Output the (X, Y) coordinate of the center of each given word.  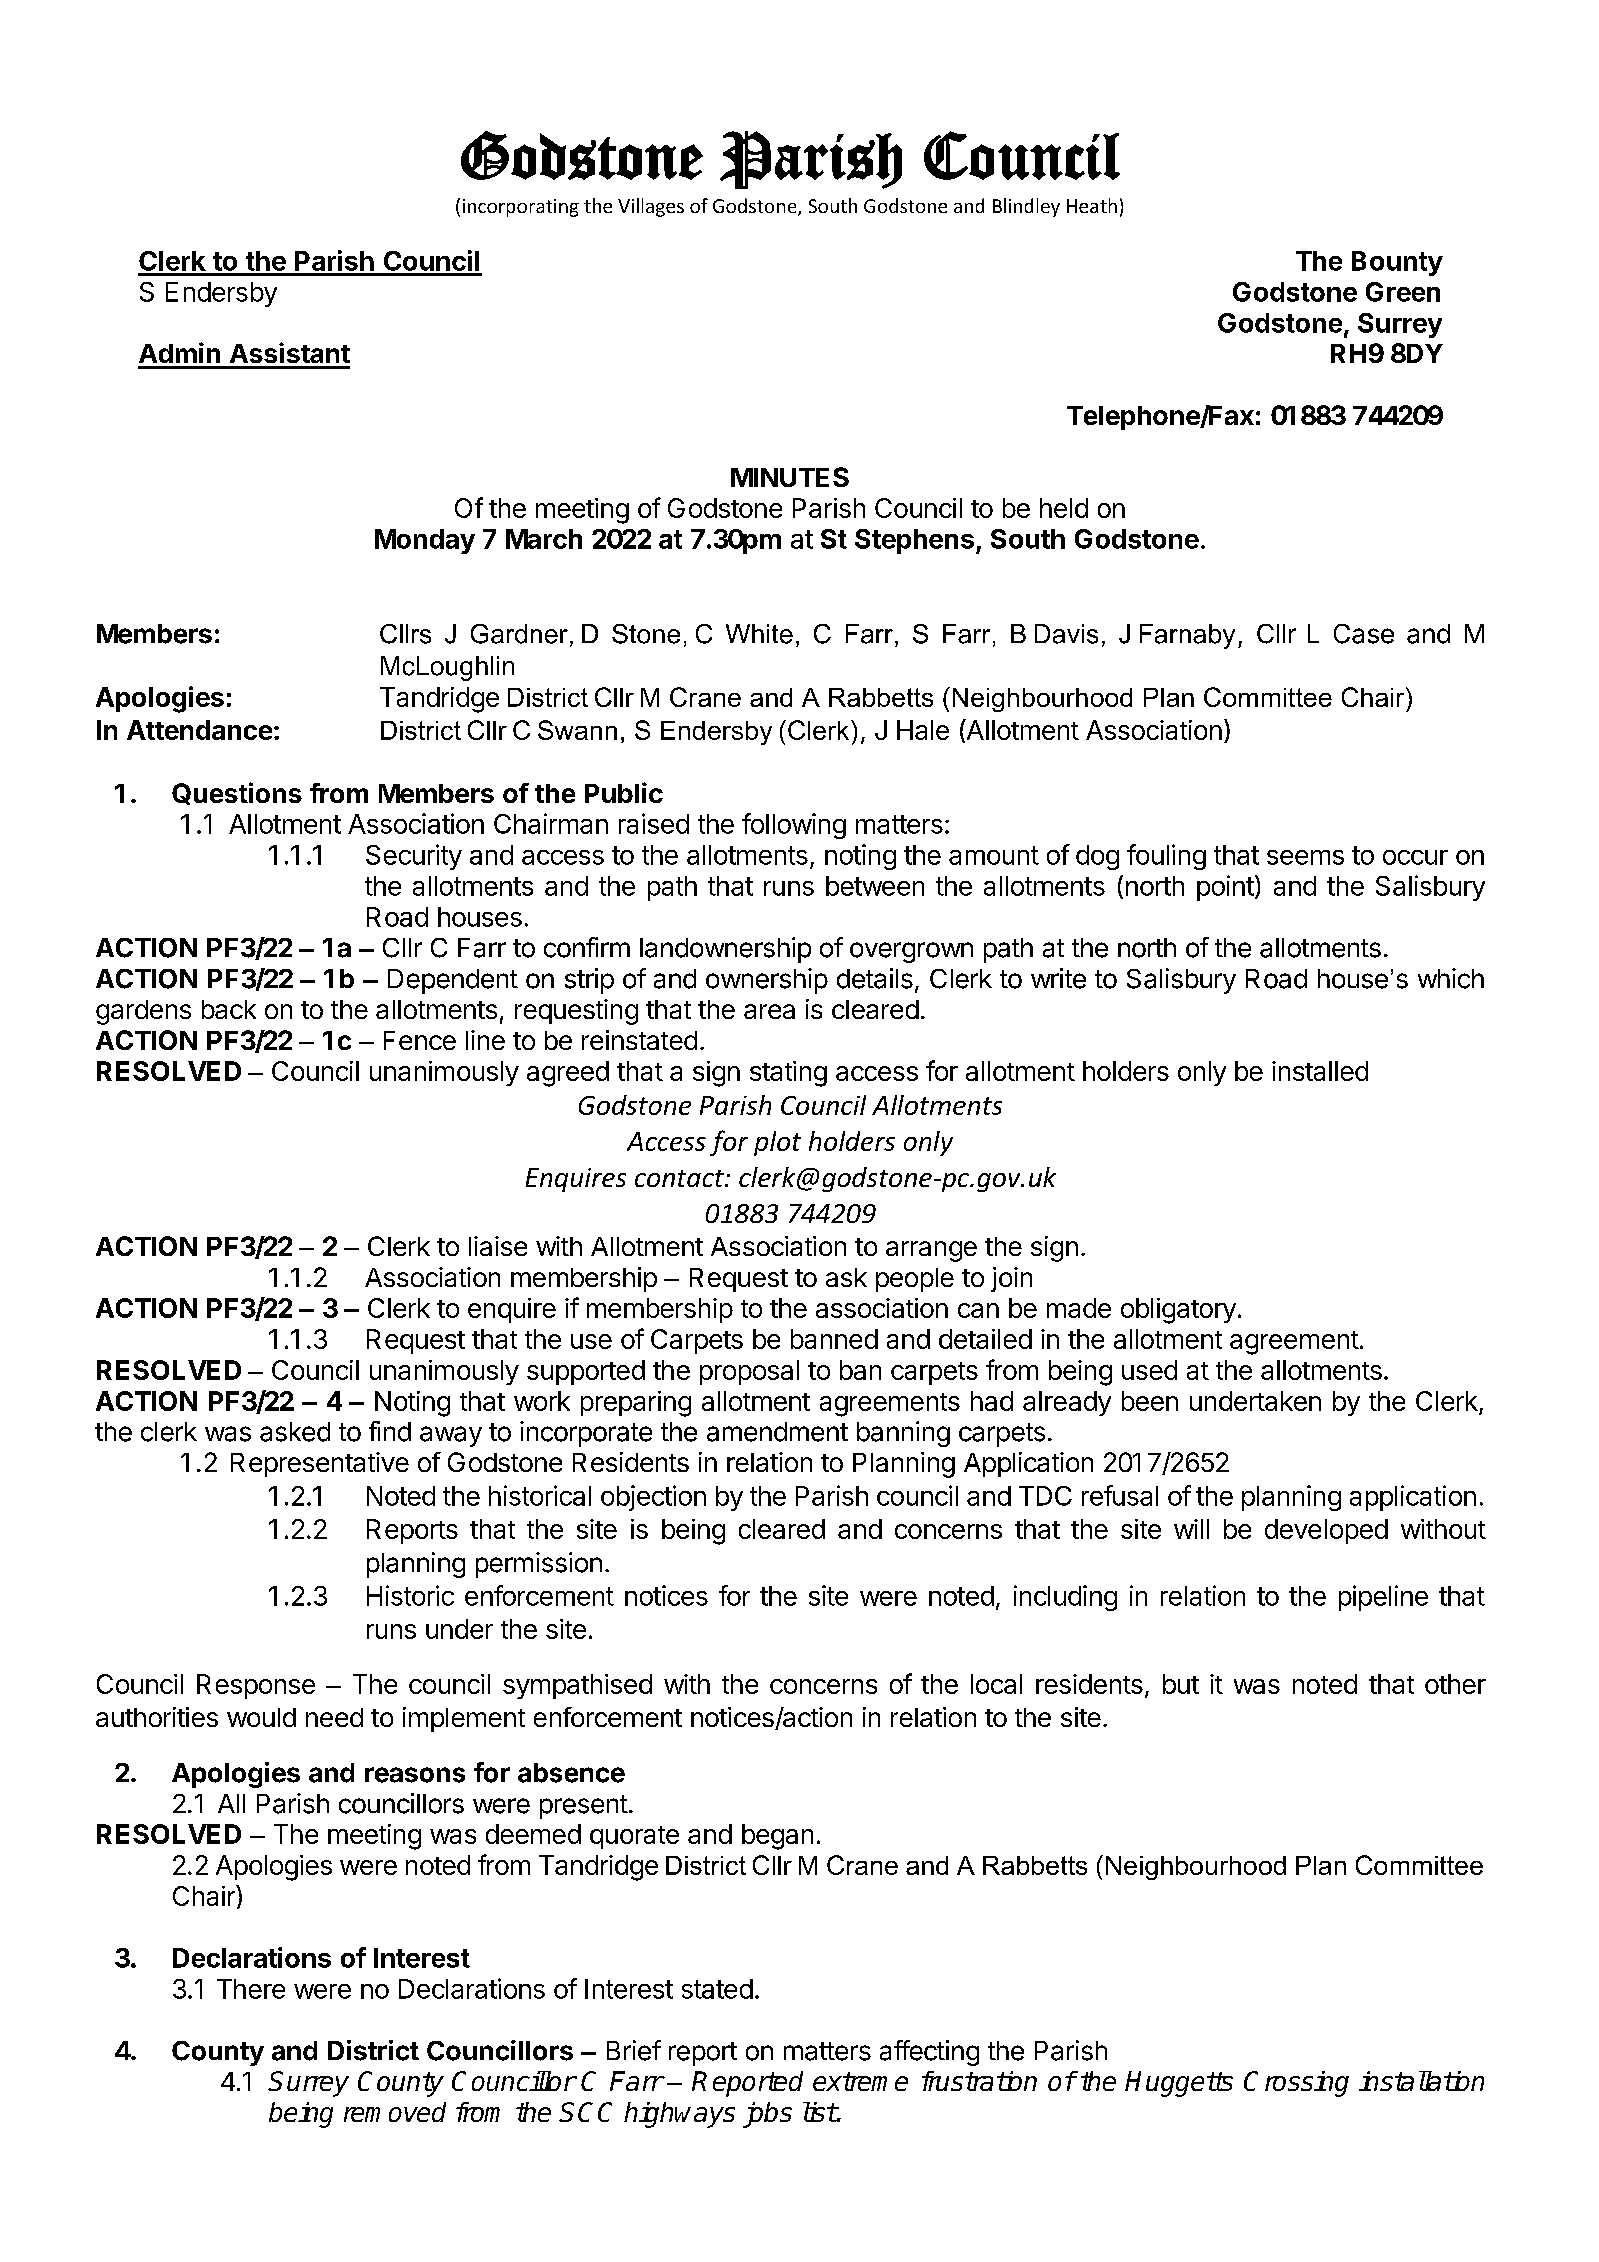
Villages (651, 207)
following (794, 826)
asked (295, 1432)
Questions (237, 793)
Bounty (1397, 263)
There (251, 1989)
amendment (777, 1432)
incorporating (521, 208)
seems (1305, 857)
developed (1326, 1531)
